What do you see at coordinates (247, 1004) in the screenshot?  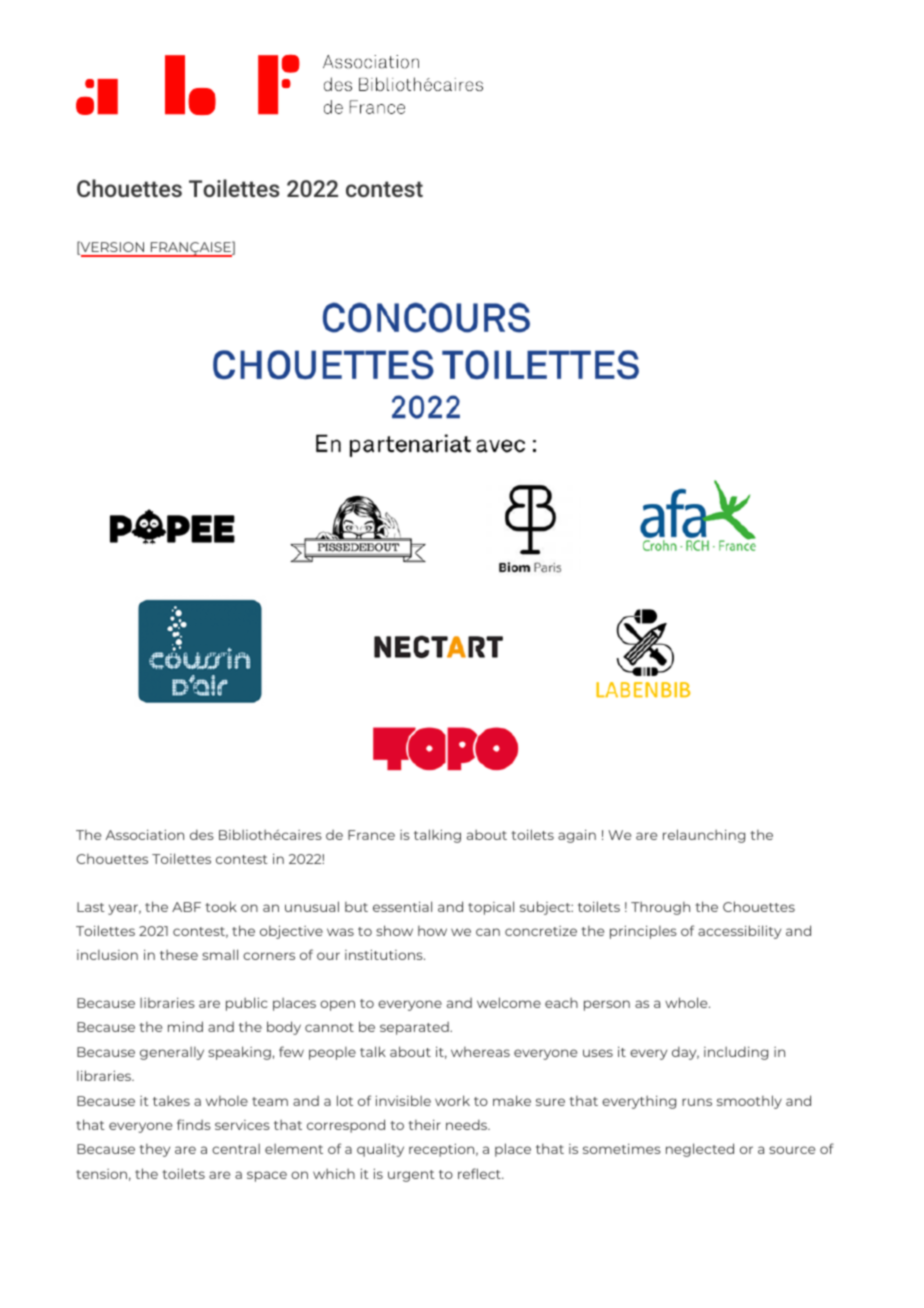 I see `public` at bounding box center [247, 1004].
